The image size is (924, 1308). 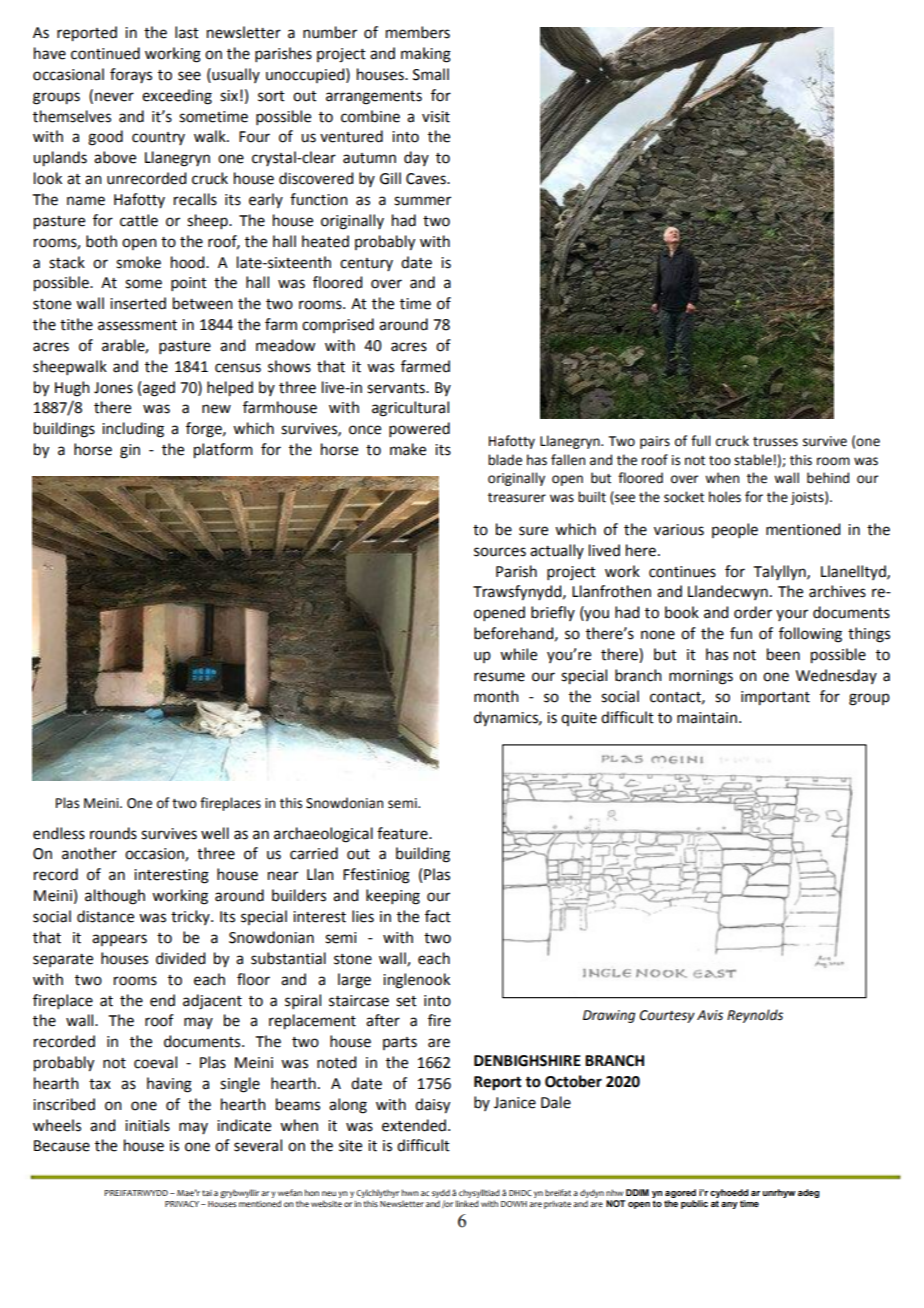 I want to click on platform, so click(x=223, y=451).
